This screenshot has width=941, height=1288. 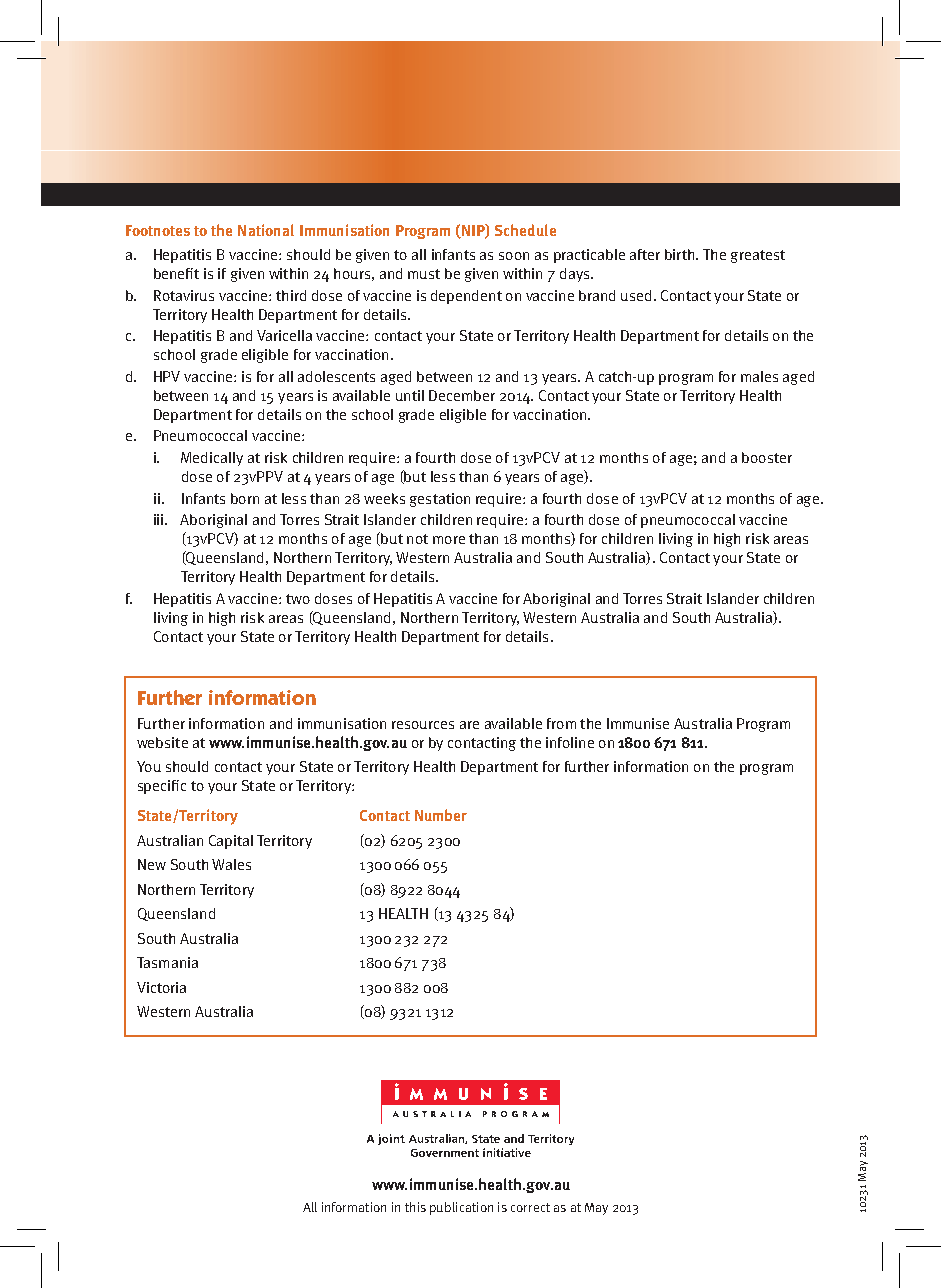 I want to click on booster, so click(x=767, y=457).
